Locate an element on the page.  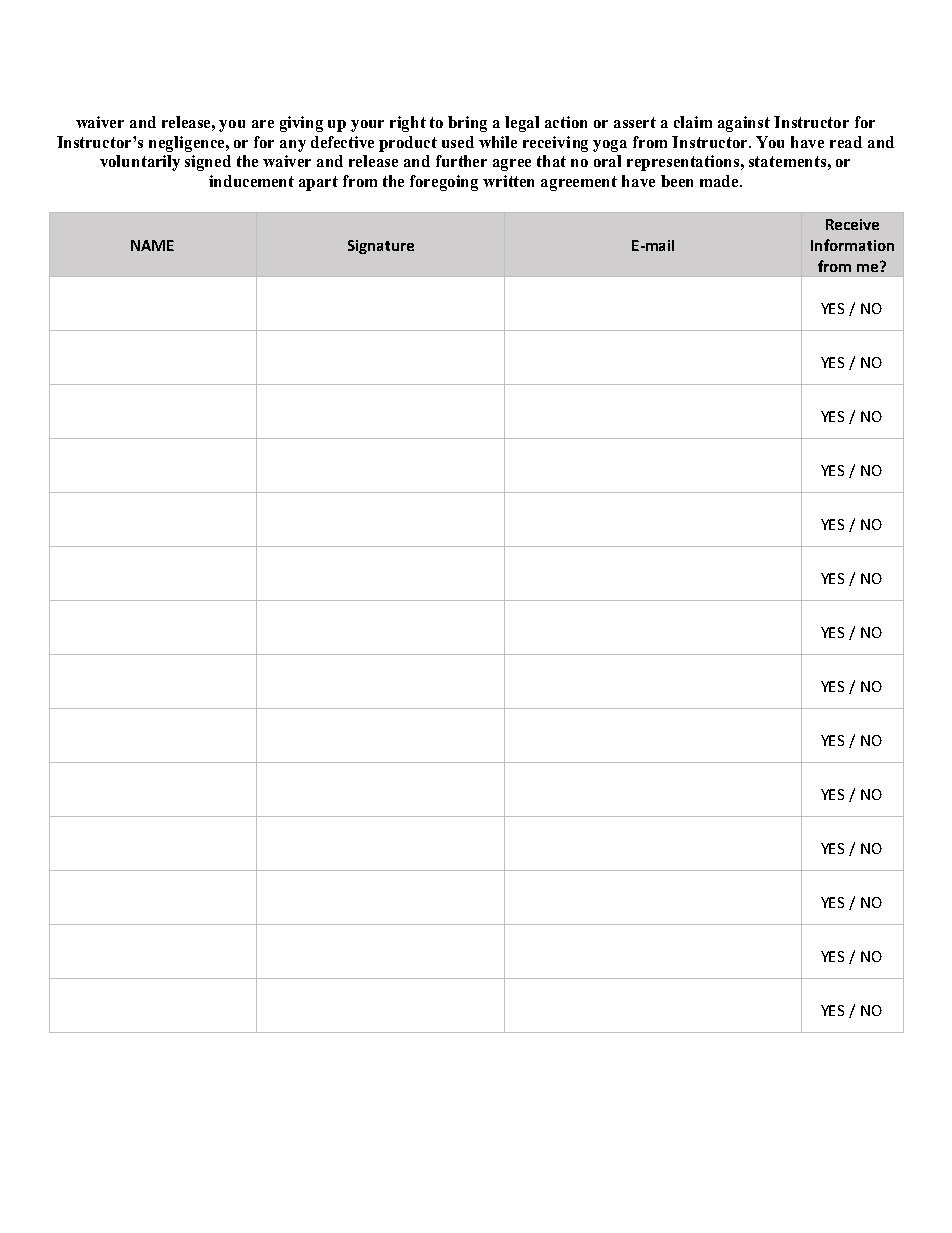
made is located at coordinates (720, 181).
